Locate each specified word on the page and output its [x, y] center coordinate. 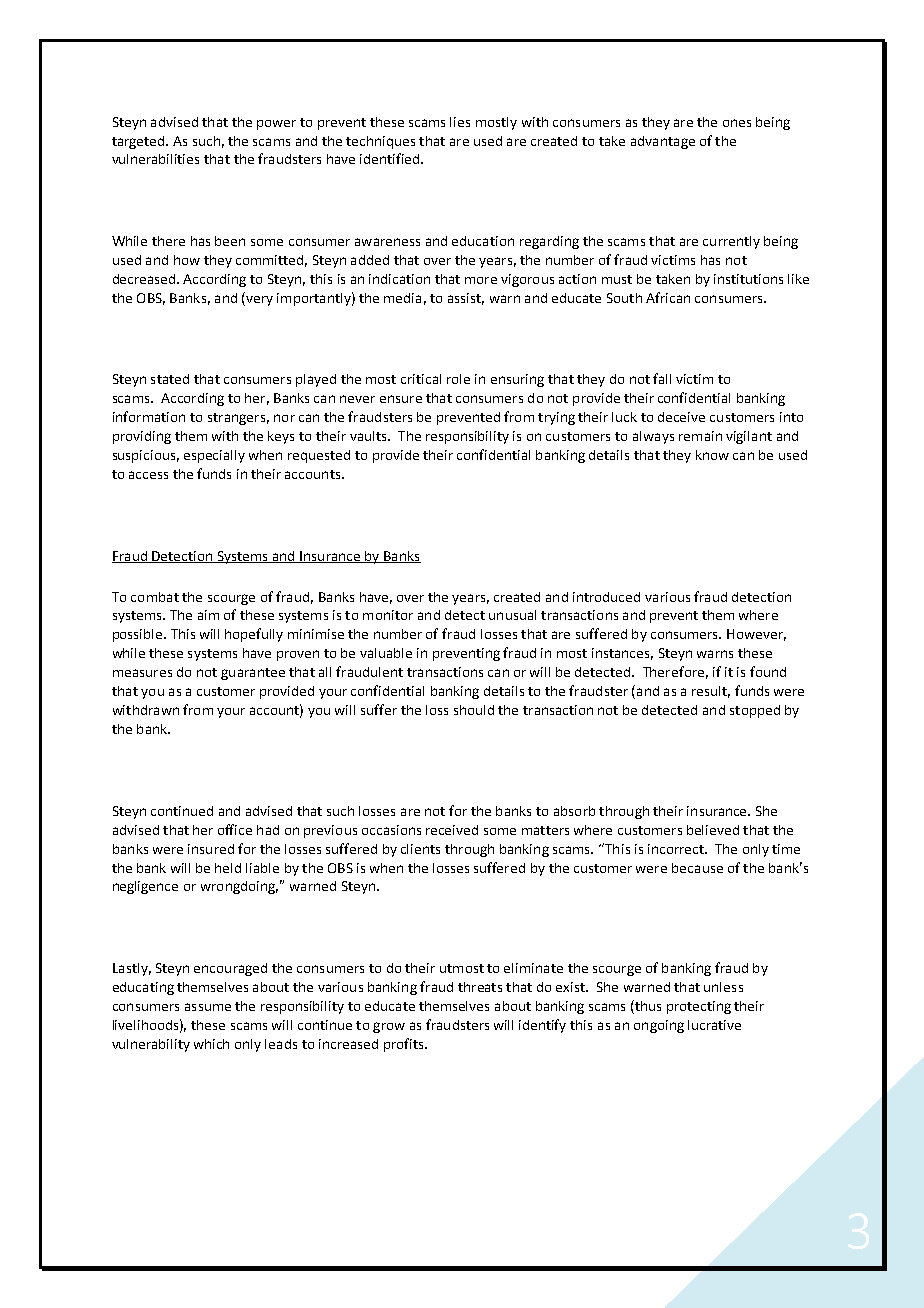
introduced [606, 597]
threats [480, 987]
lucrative [714, 1025]
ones [737, 123]
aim [208, 615]
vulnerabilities [155, 159]
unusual [512, 615]
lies [460, 122]
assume [208, 1007]
